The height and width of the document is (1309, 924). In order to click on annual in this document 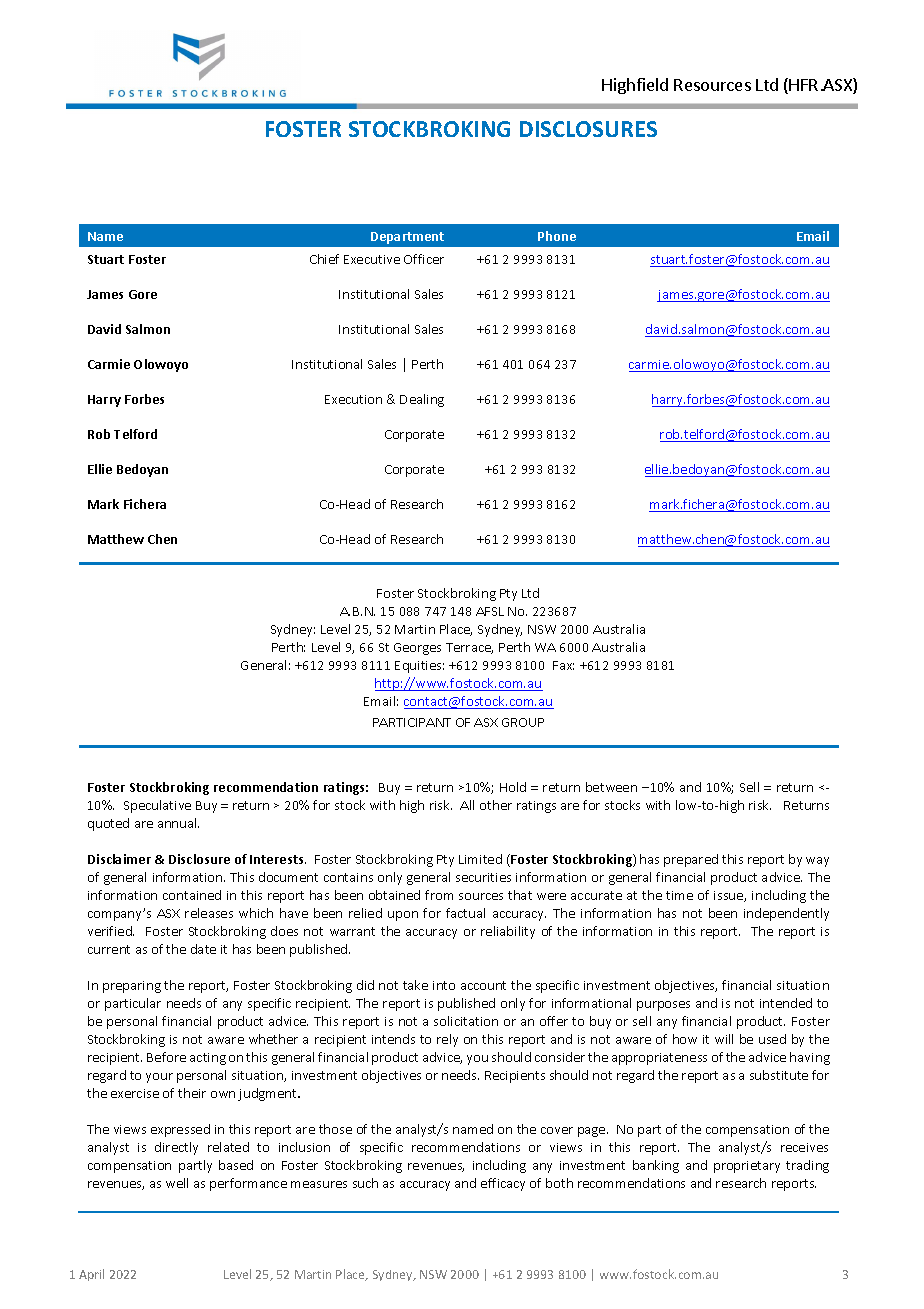, I will do `click(178, 823)`.
